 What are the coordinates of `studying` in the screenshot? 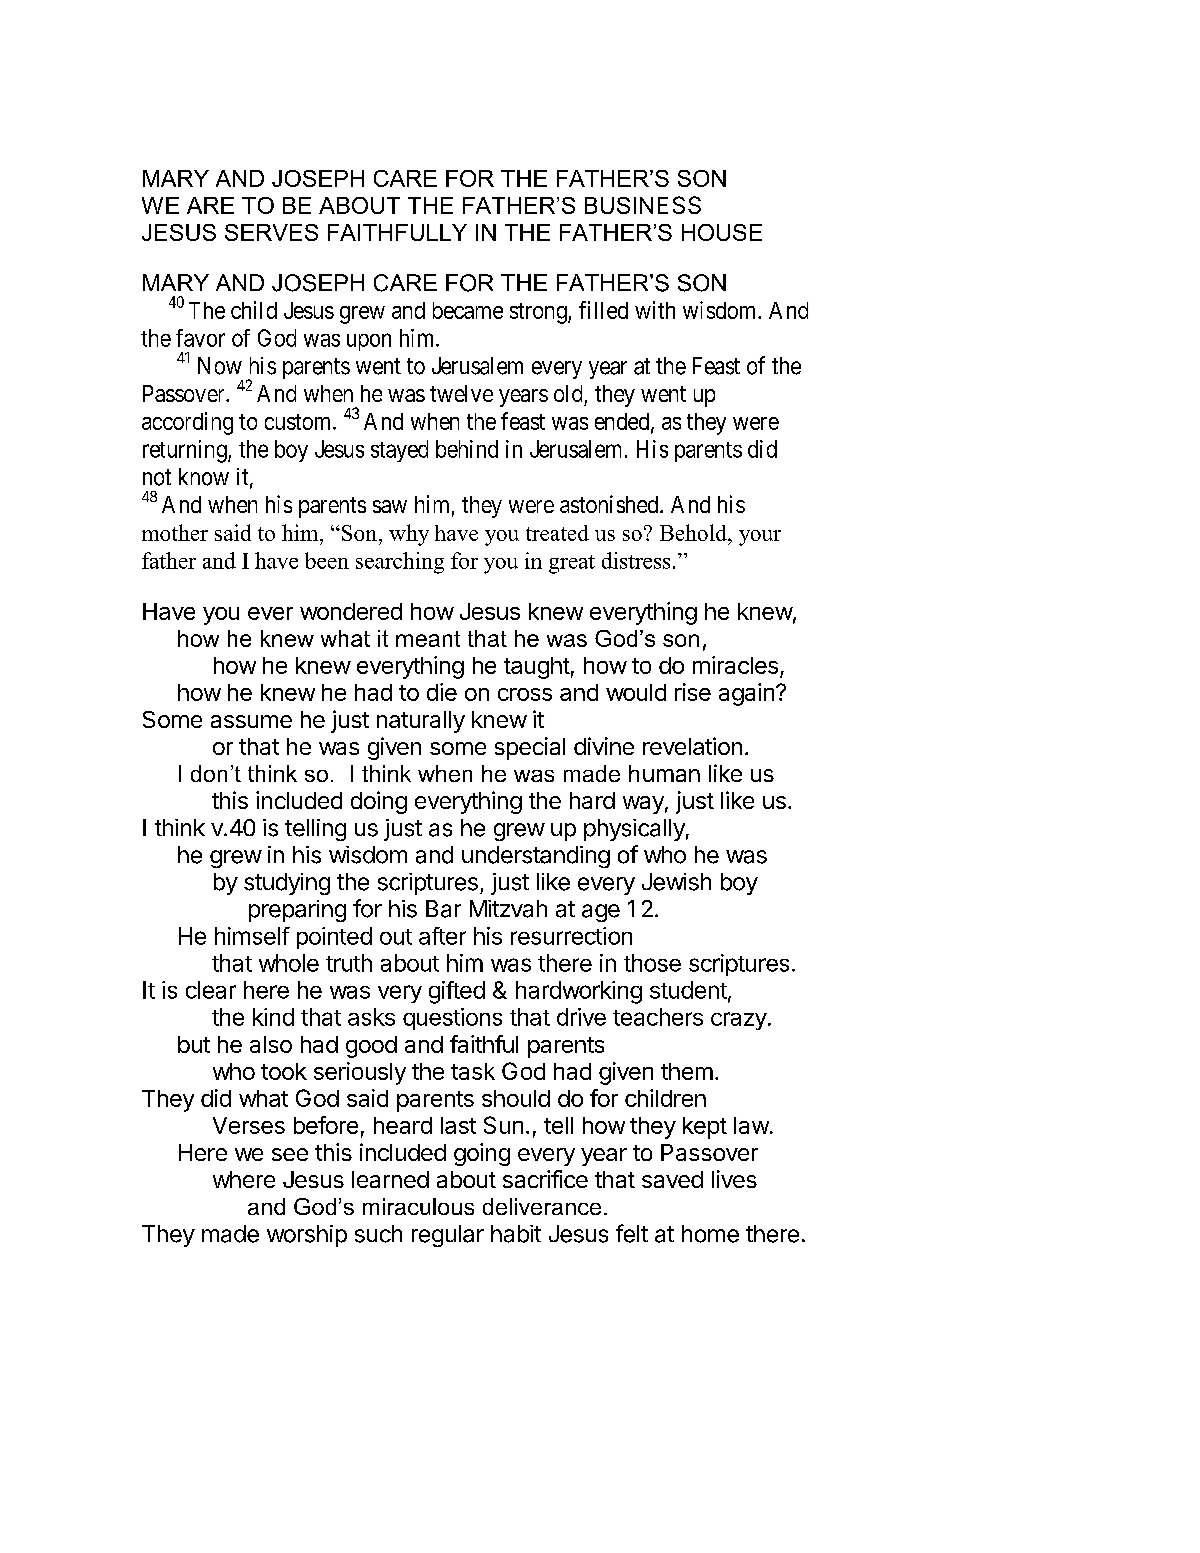 It's located at (287, 884).
